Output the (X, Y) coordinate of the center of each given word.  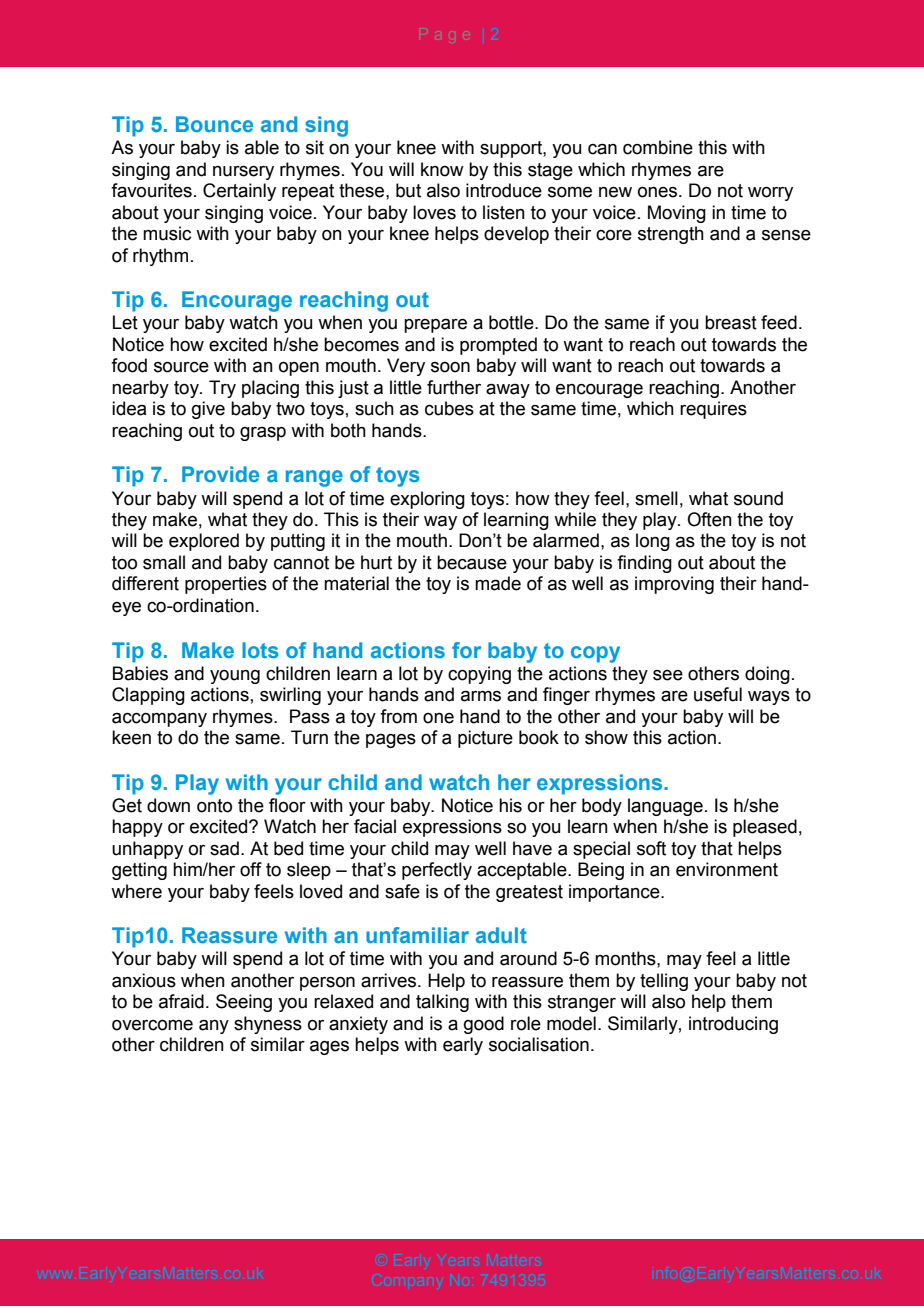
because (472, 562)
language (665, 807)
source (181, 367)
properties (226, 585)
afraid (181, 1001)
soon (450, 367)
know (442, 169)
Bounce (214, 124)
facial (375, 826)
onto (214, 806)
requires (713, 410)
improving (674, 585)
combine (658, 147)
